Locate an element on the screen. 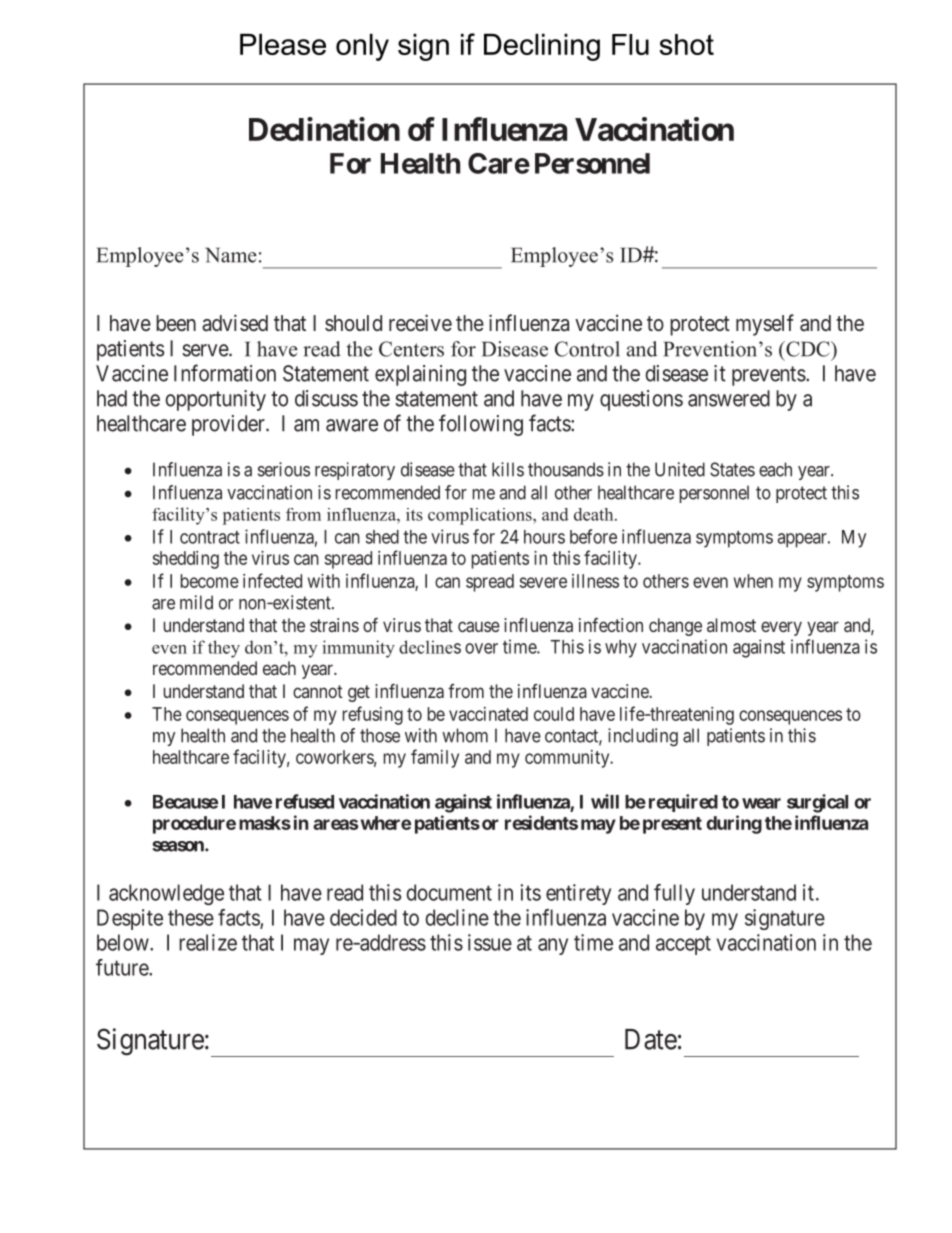  Please is located at coordinates (283, 44).
